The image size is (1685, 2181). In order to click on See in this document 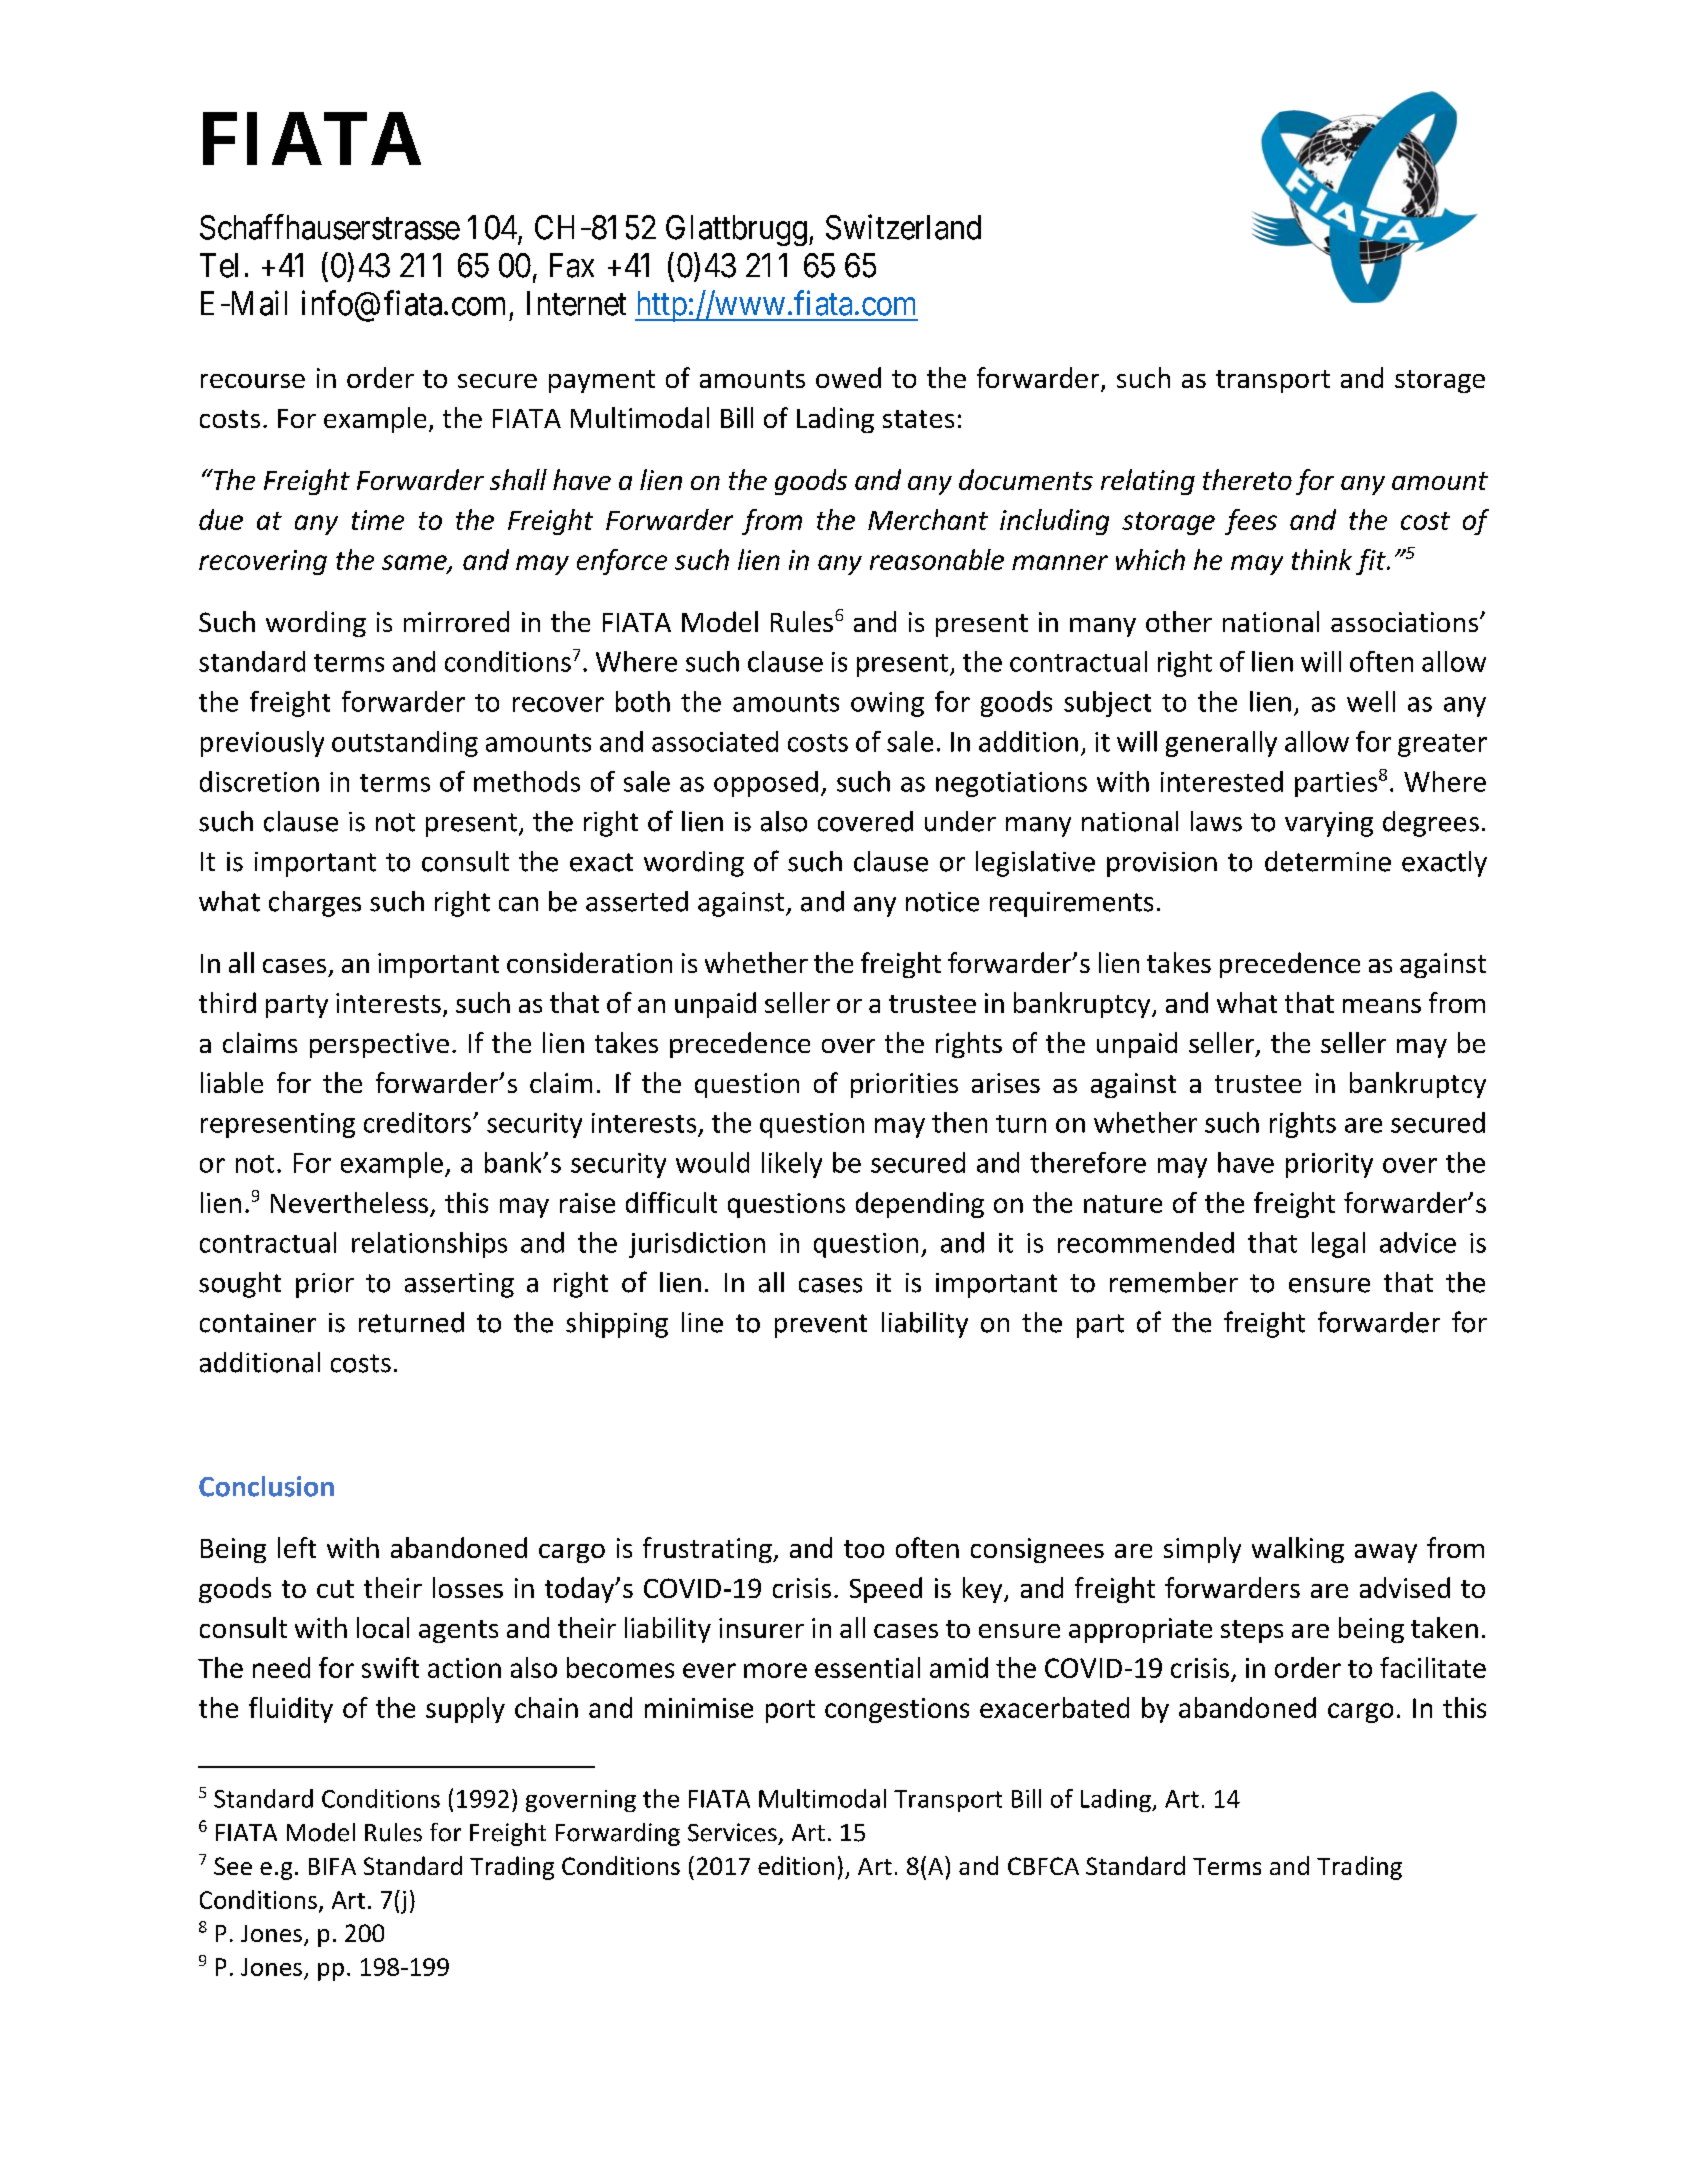, I will do `click(233, 1866)`.
